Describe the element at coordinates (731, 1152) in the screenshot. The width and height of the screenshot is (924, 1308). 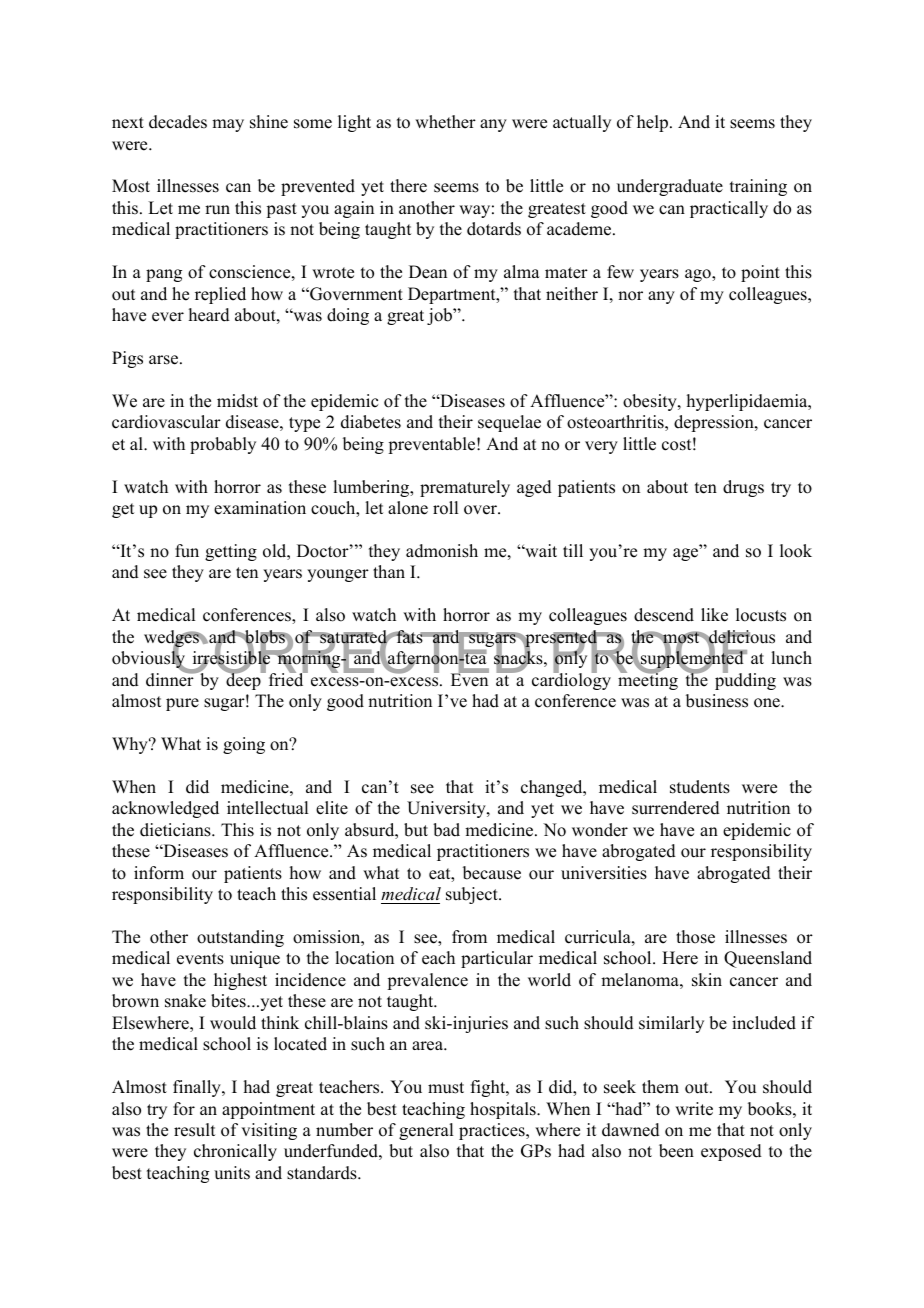
I see `exposed` at that location.
